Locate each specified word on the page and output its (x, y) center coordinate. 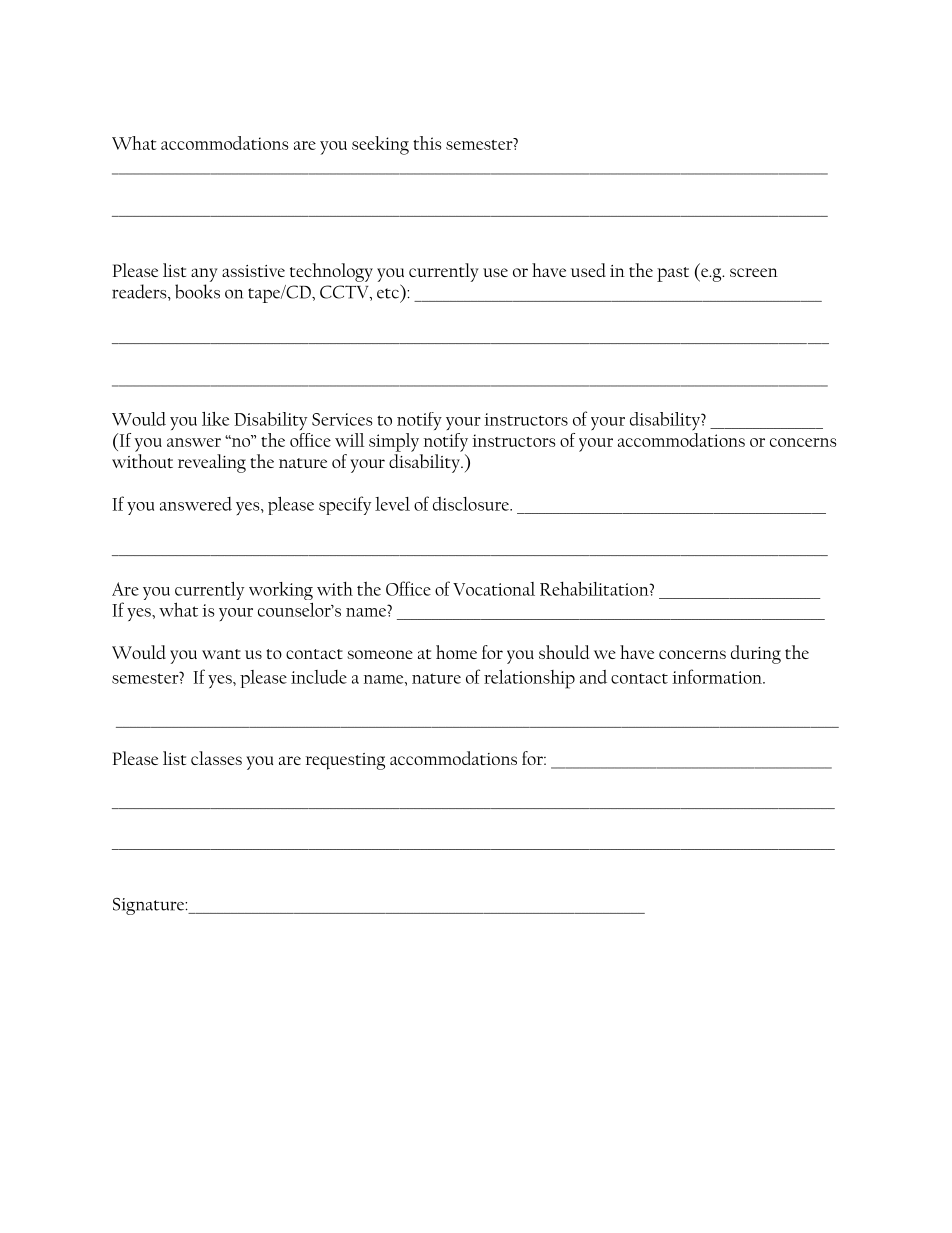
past (673, 274)
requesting (345, 761)
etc (388, 293)
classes (216, 758)
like (215, 419)
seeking (380, 145)
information (718, 676)
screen (754, 272)
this (427, 143)
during (756, 654)
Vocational (494, 589)
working (281, 591)
